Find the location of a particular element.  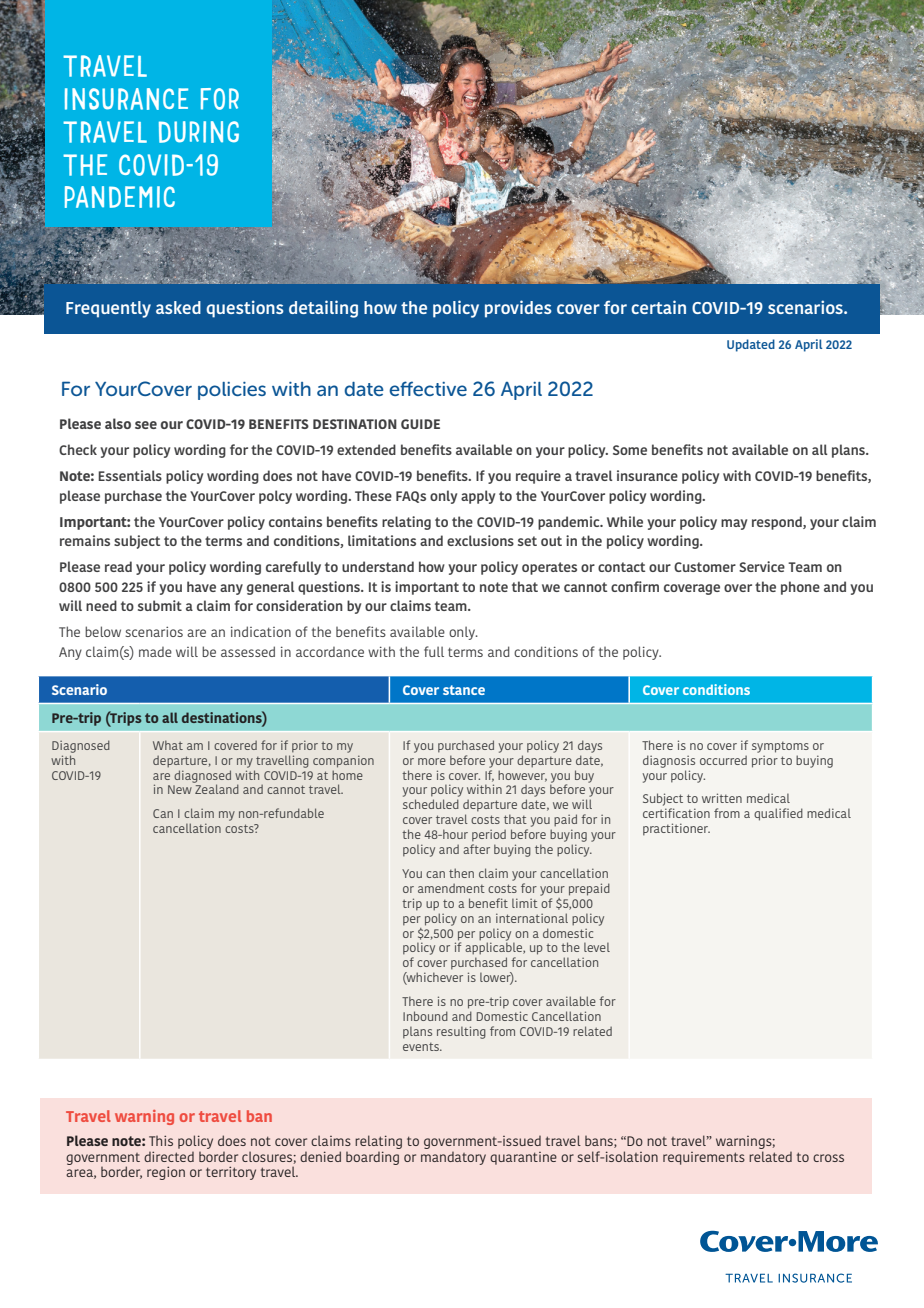

read is located at coordinates (118, 566).
